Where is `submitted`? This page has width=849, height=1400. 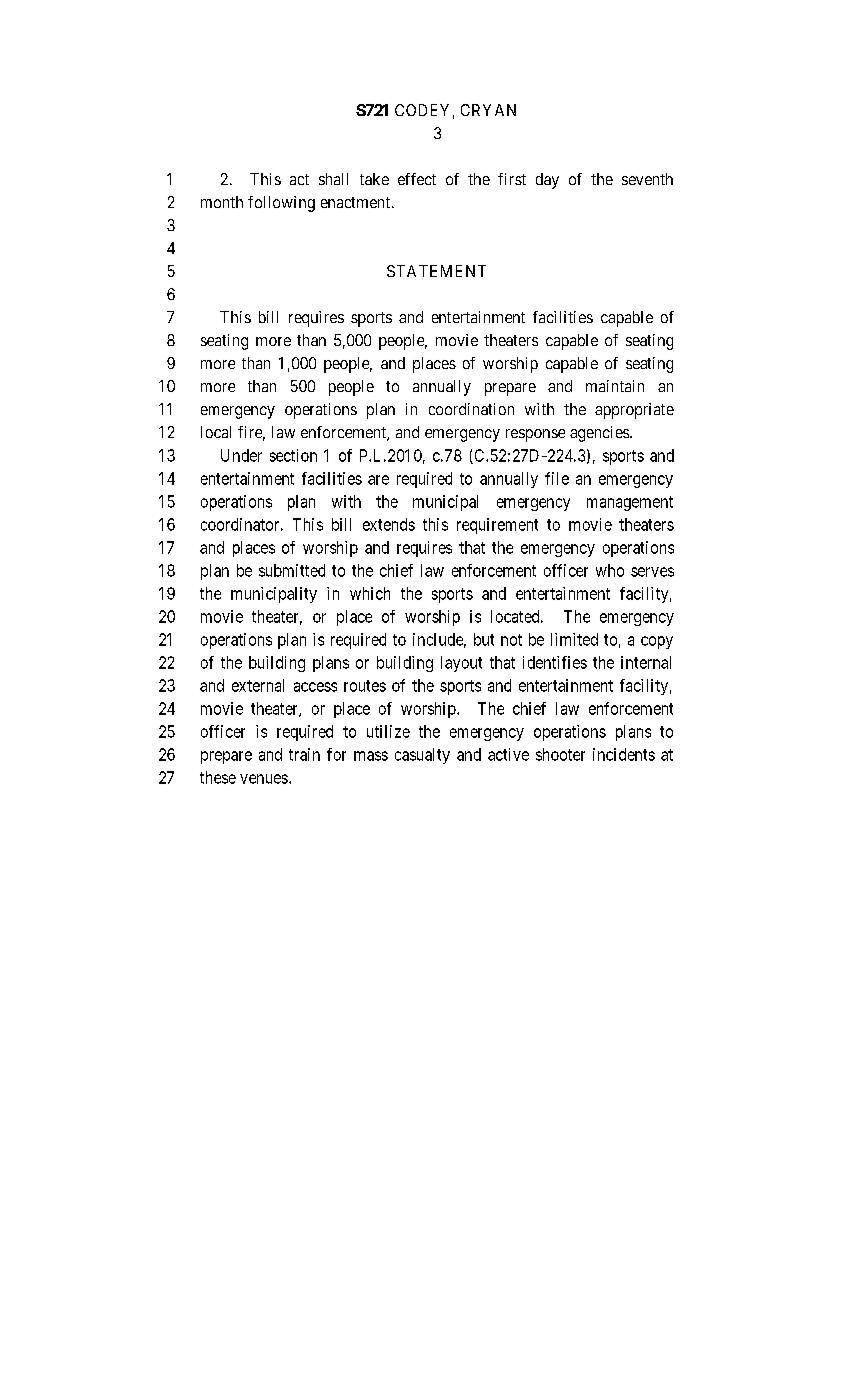
submitted is located at coordinates (292, 570).
